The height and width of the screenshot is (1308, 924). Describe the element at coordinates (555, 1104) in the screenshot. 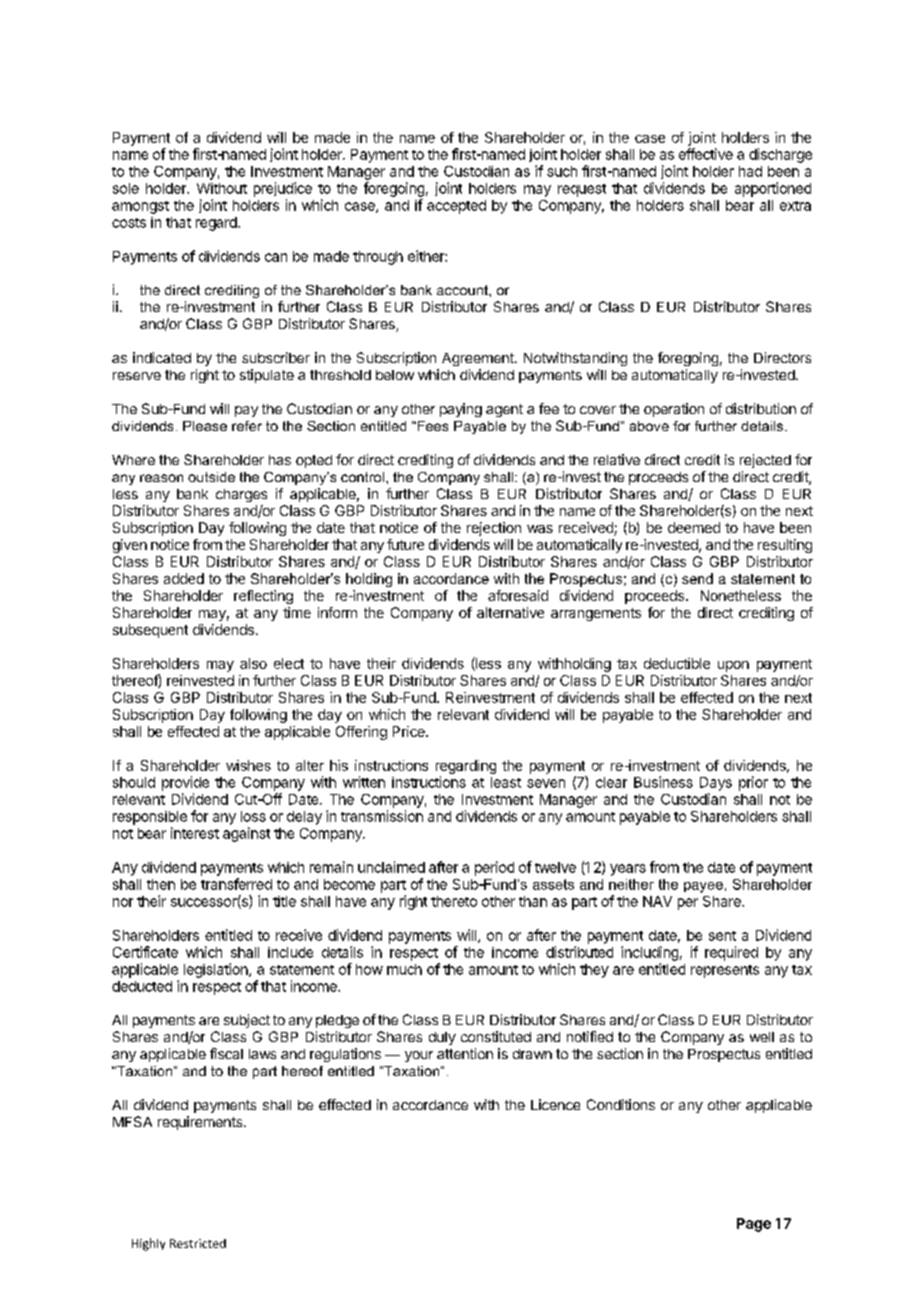

I see `Licence` at that location.
